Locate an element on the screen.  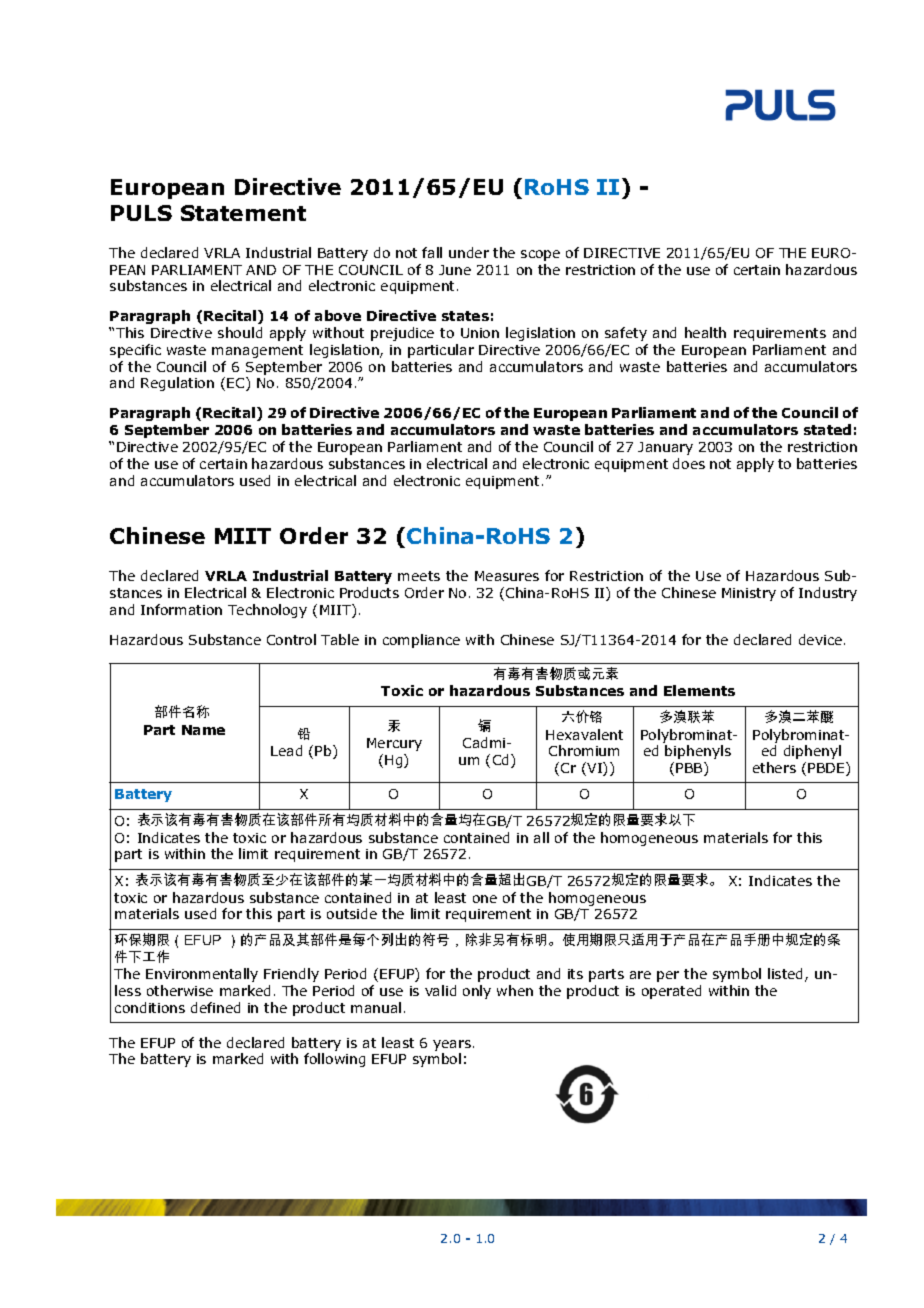
Information is located at coordinates (181, 609).
